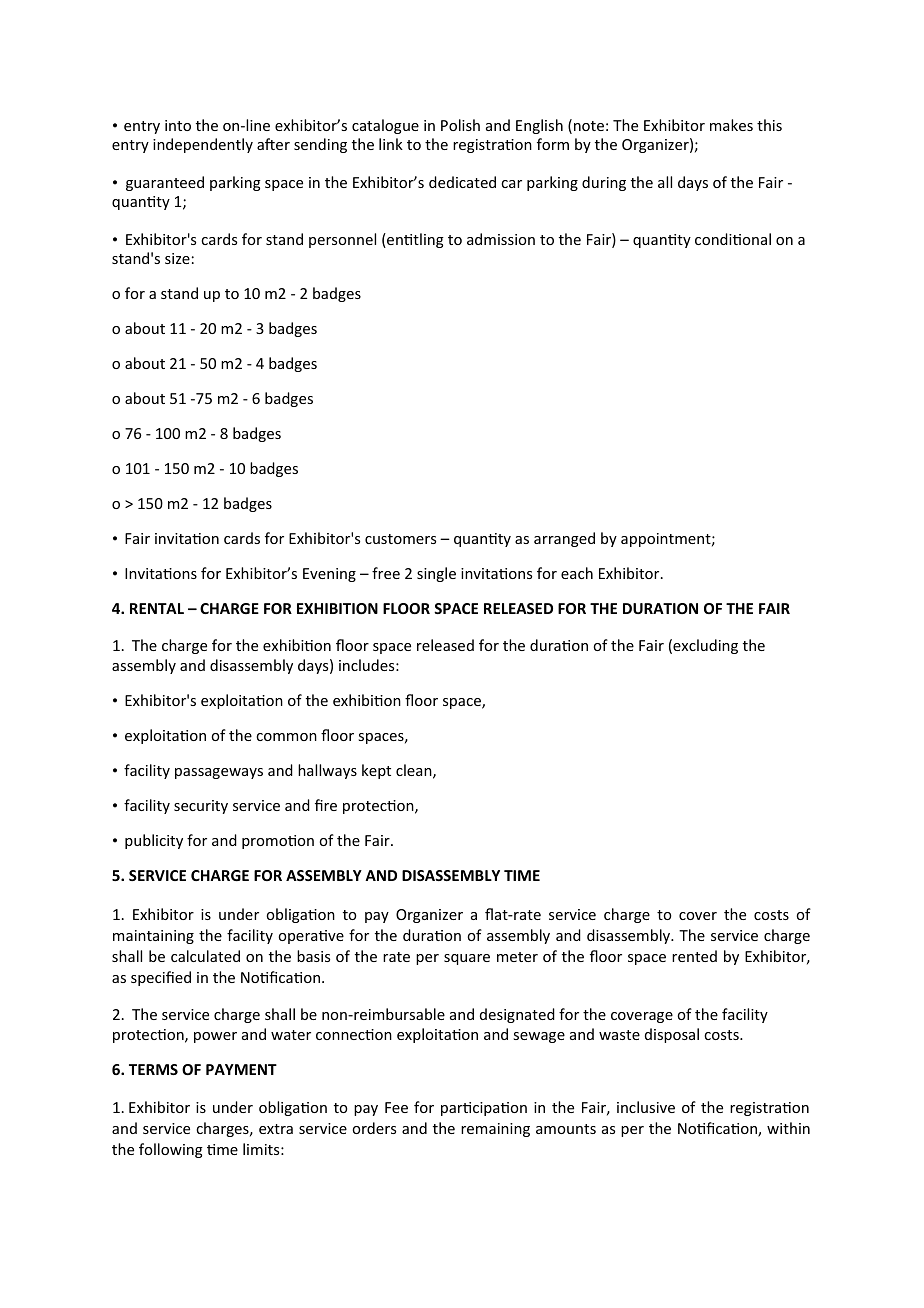 The width and height of the screenshot is (924, 1308). I want to click on size, so click(177, 258).
